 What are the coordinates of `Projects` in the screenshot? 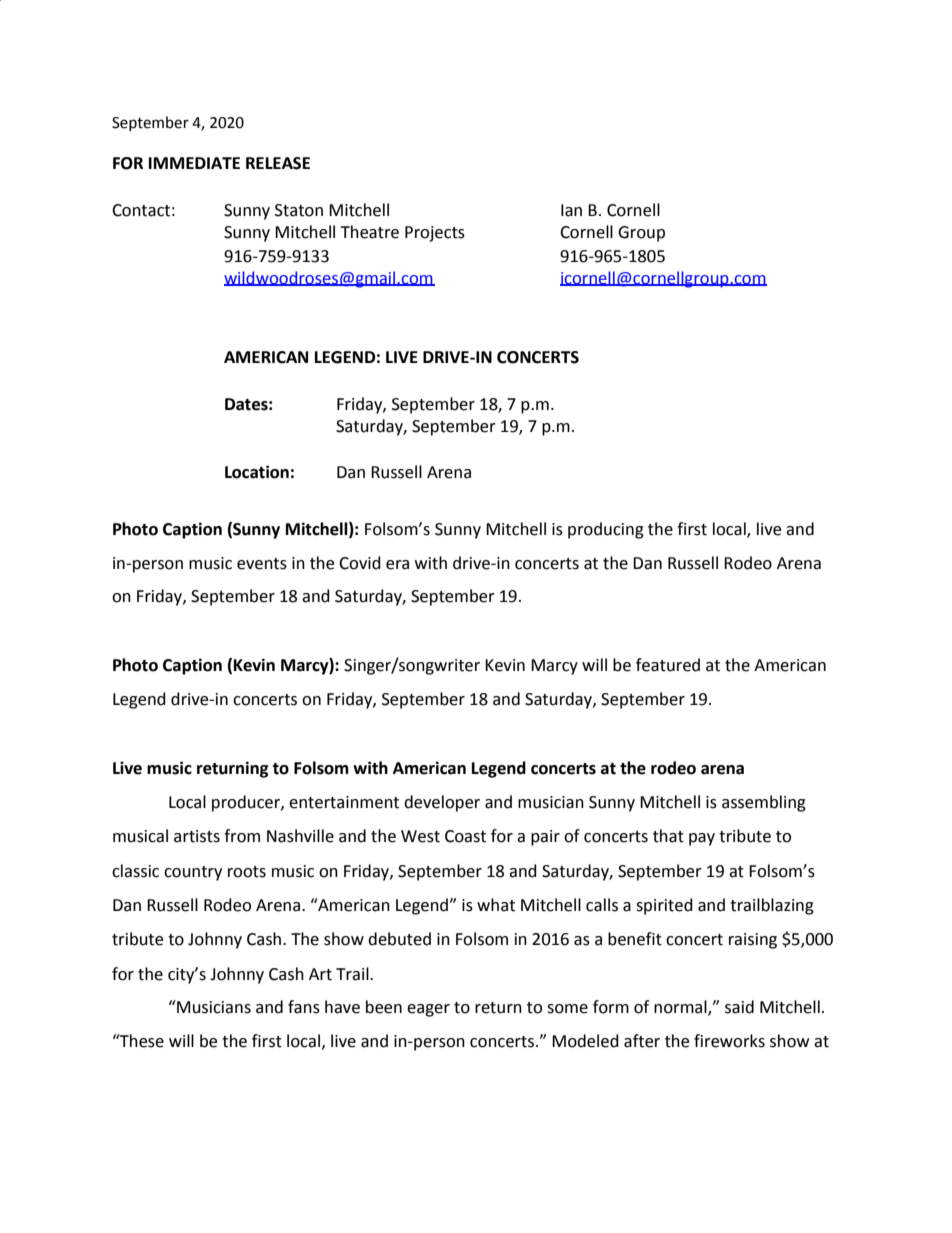 It's located at (435, 234).
